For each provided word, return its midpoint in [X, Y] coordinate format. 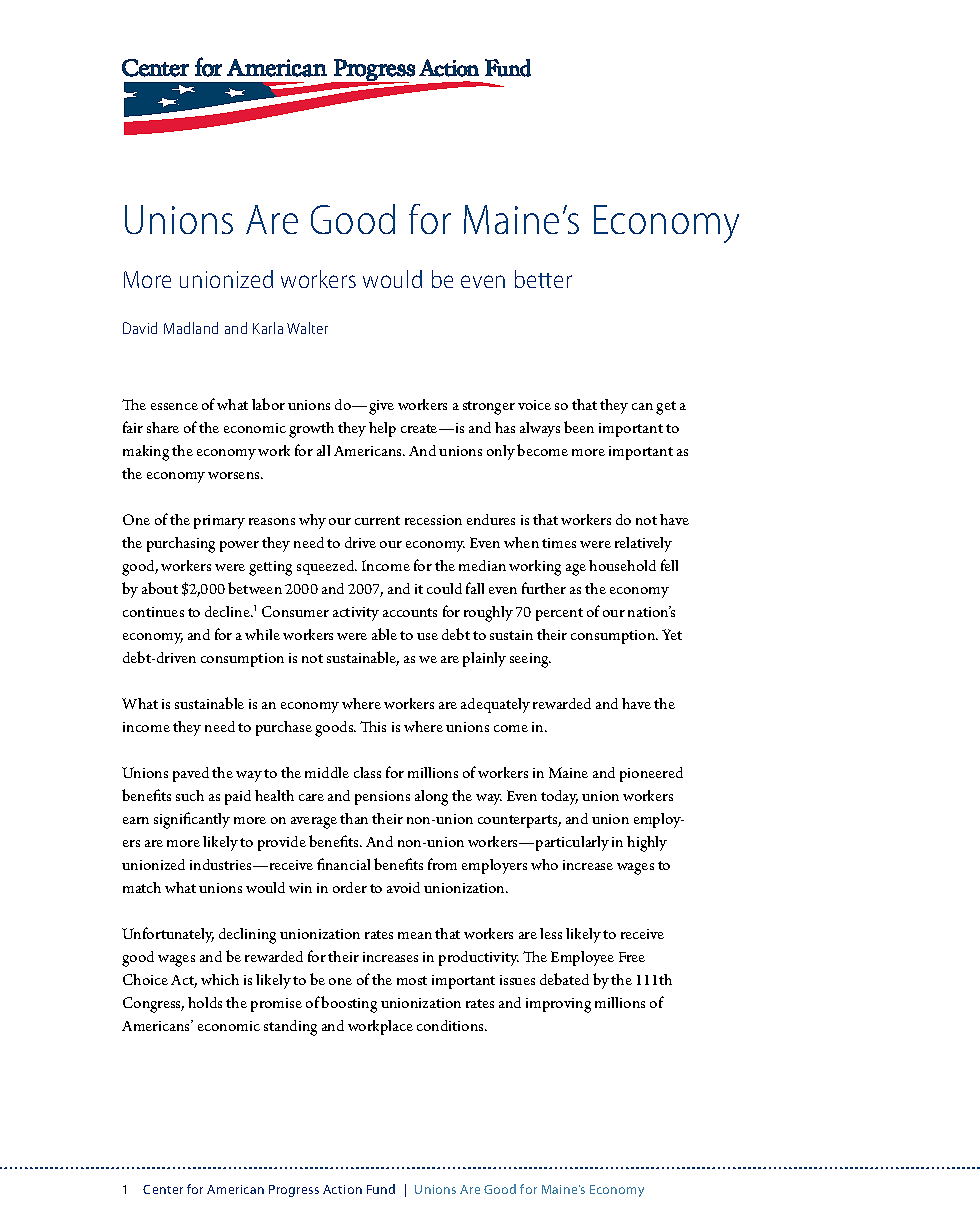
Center [163, 1189]
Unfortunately [168, 935]
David [140, 328]
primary [219, 522]
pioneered [651, 774]
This [373, 726]
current [377, 520]
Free [632, 957]
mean [415, 935]
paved [191, 774]
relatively [643, 544]
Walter [307, 328]
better [543, 279]
